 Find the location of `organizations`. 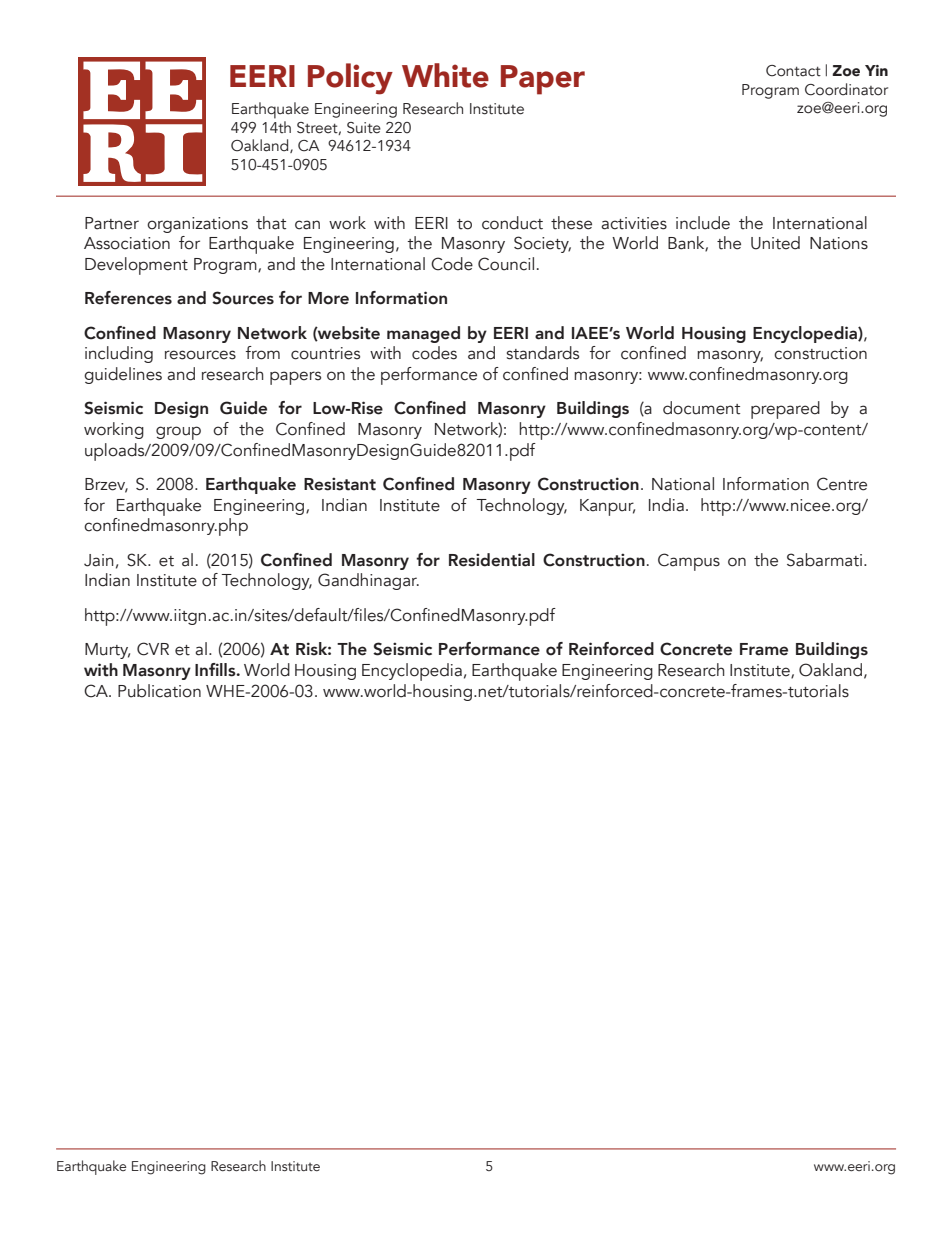

organizations is located at coordinates (197, 225).
